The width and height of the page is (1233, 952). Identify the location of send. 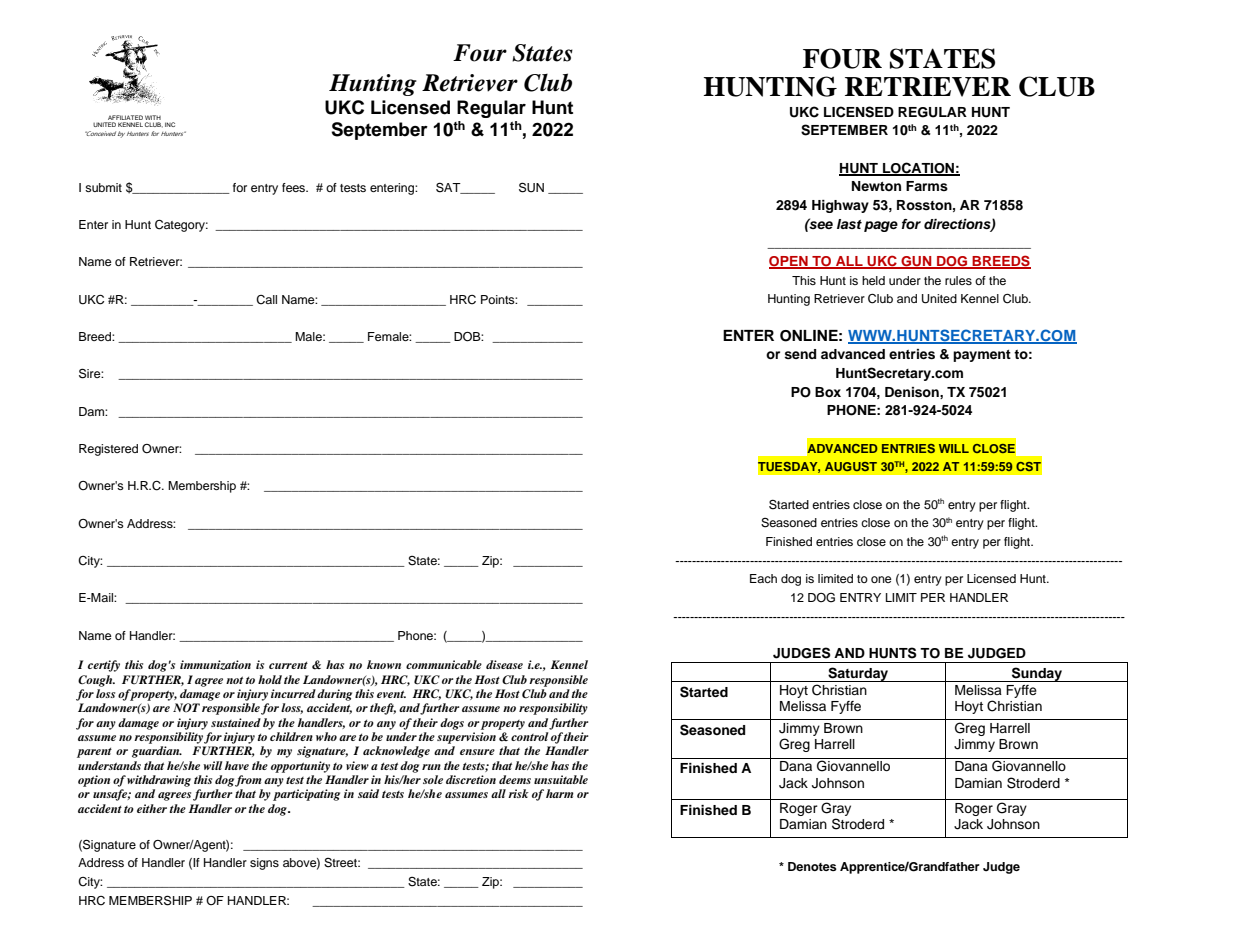
(800, 354).
